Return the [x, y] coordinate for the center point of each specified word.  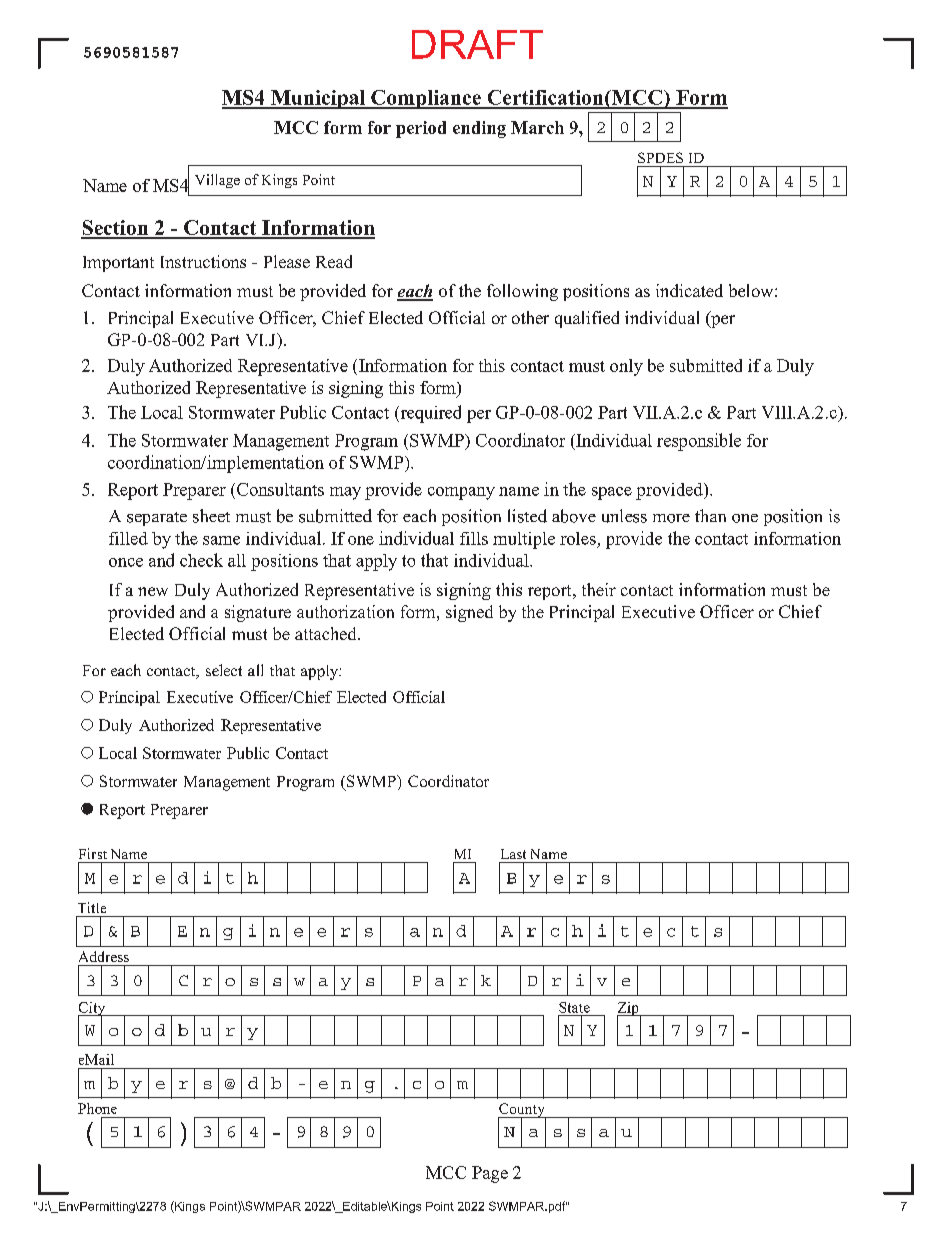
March [537, 127]
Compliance [426, 99]
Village [217, 181]
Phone [97, 1108]
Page [490, 1174]
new [153, 591]
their [599, 589]
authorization [345, 611]
